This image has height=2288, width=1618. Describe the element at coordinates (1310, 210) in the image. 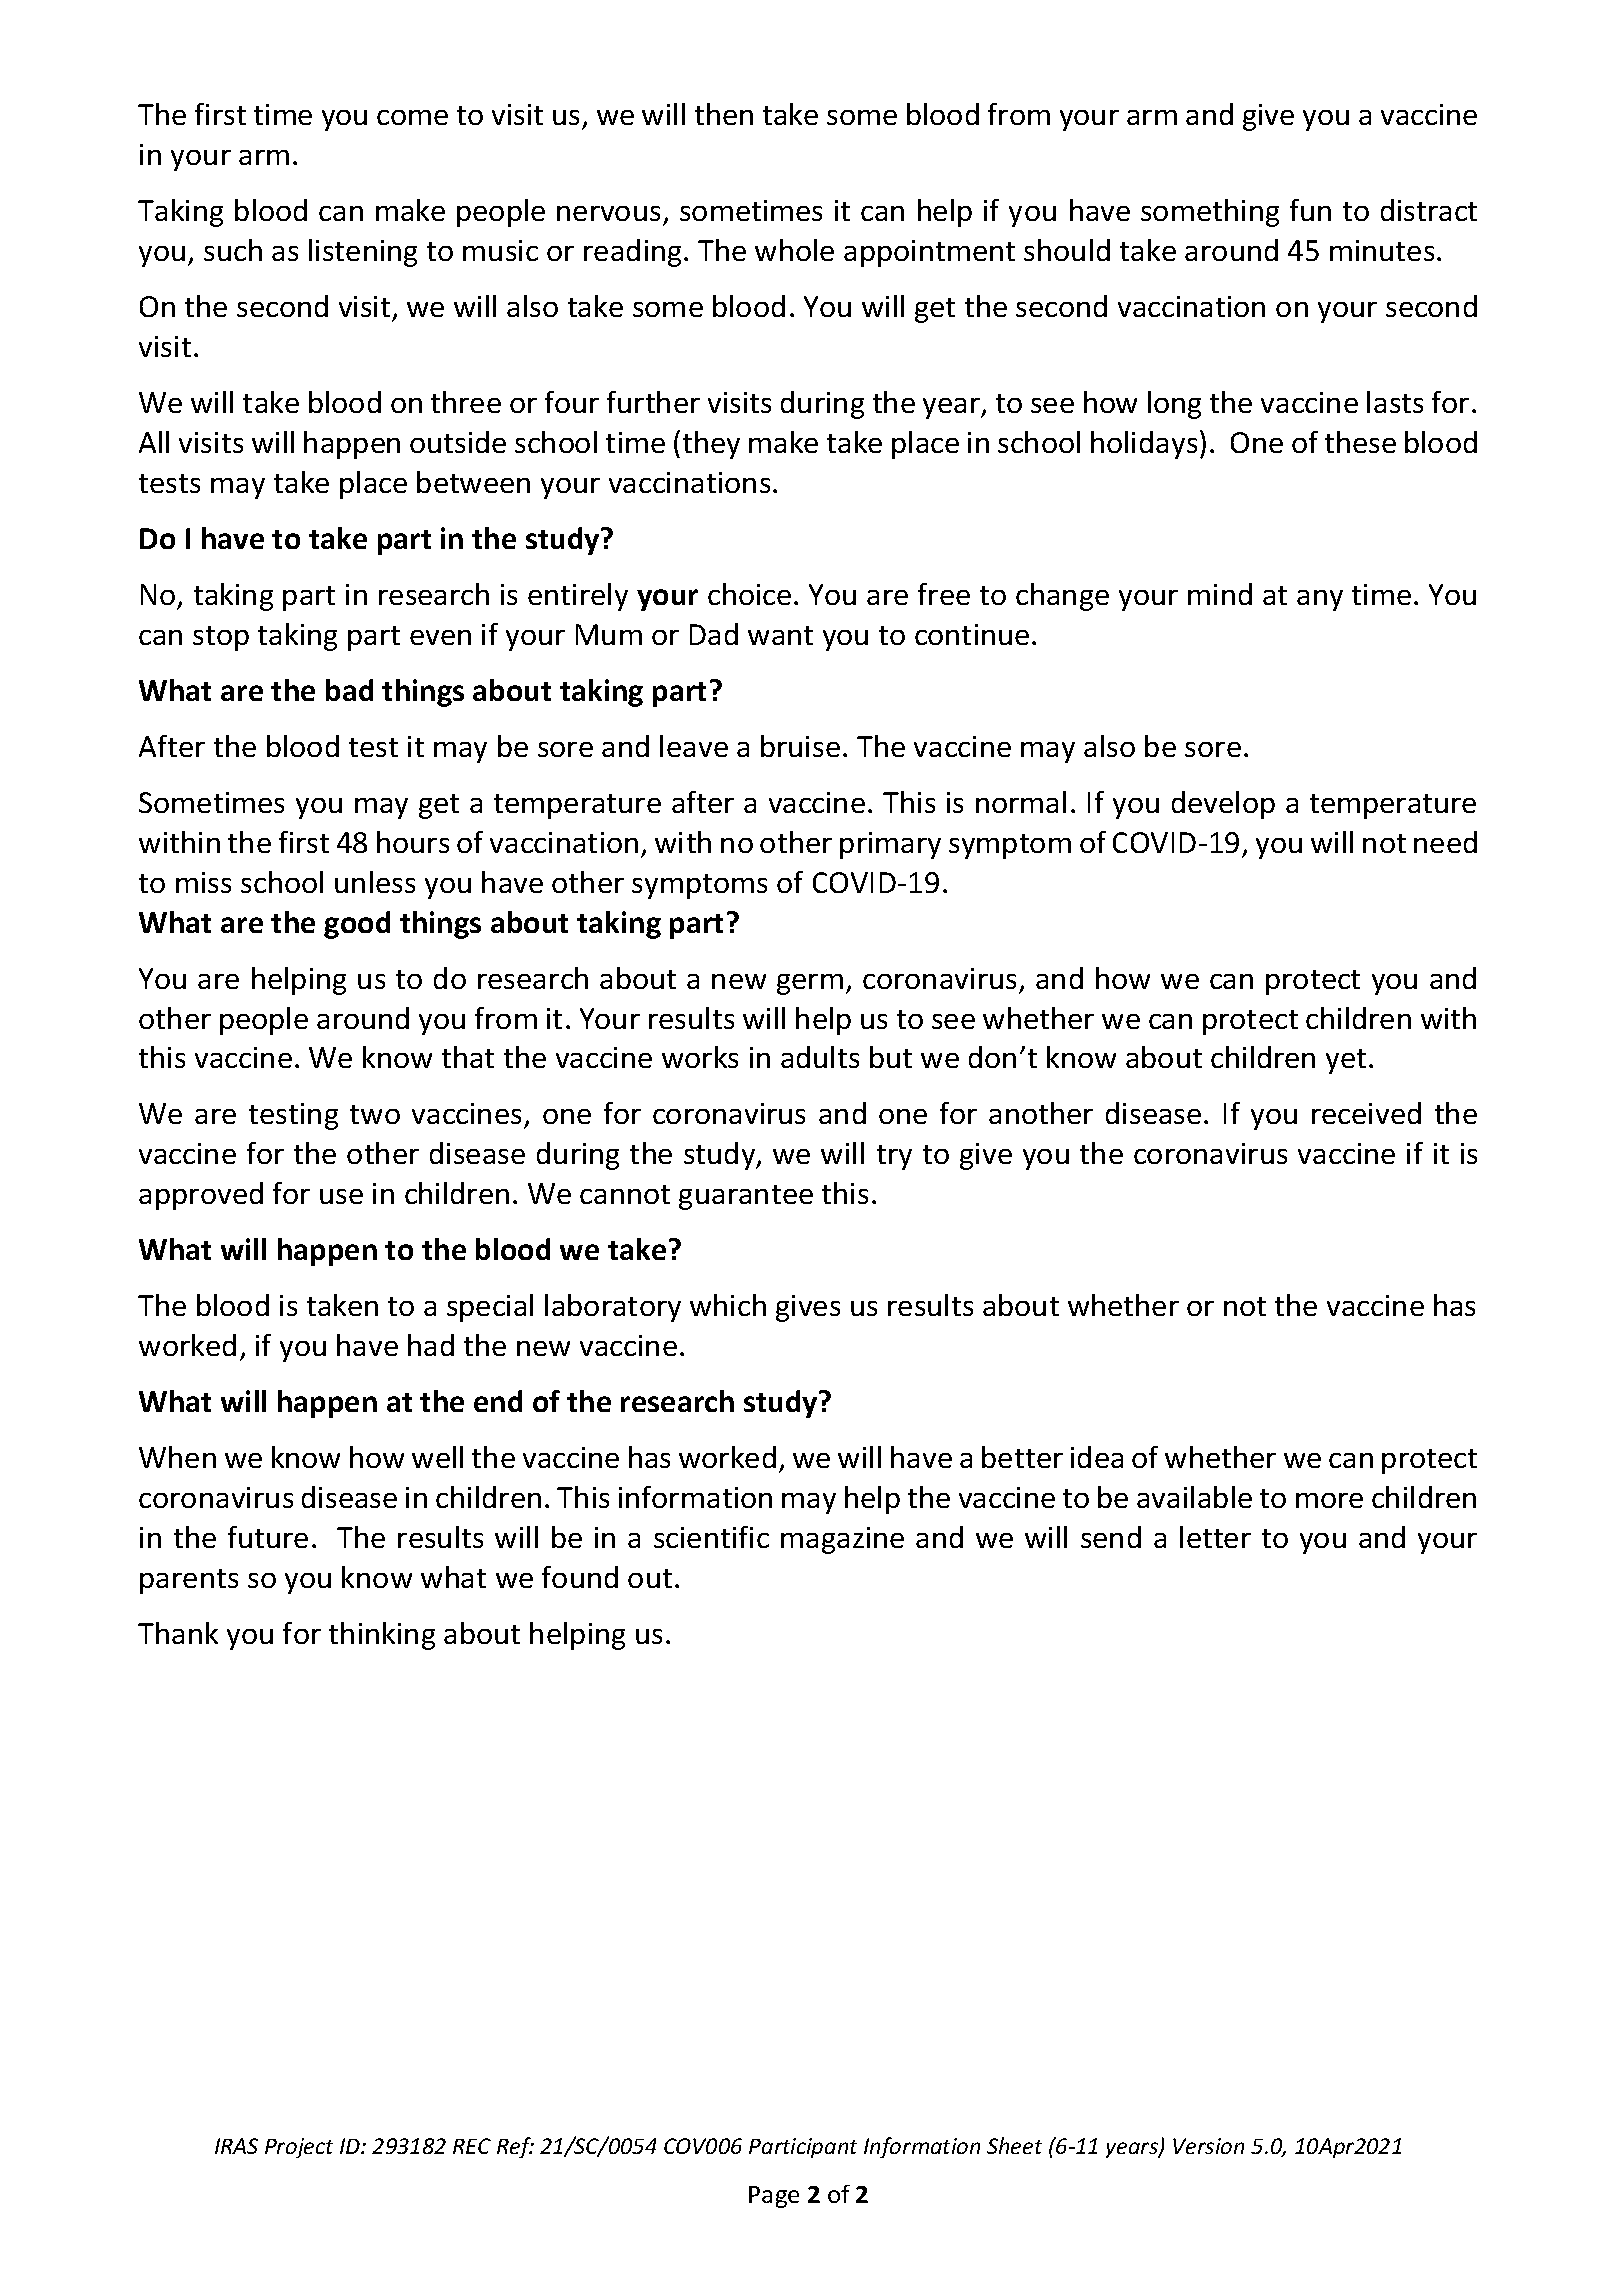

I see `fun` at that location.
